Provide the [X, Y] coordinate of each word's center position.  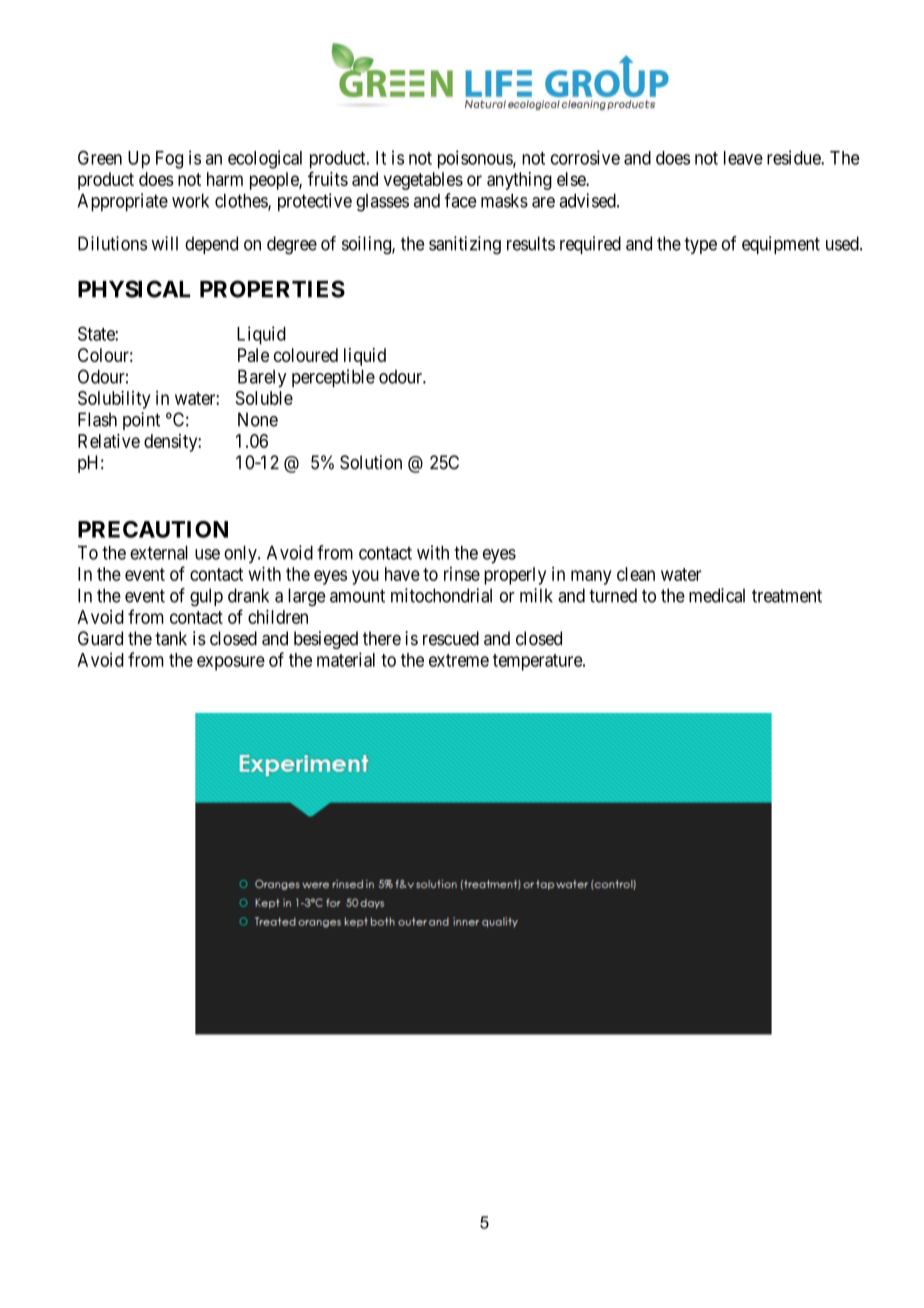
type [700, 245]
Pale [253, 355]
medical [717, 595]
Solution [371, 462]
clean [636, 574]
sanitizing [465, 245]
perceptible [333, 378]
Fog [169, 160]
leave [743, 158]
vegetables [423, 181]
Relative [109, 441]
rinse [462, 574]
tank [171, 638]
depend [211, 245]
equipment [781, 245]
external [159, 553]
